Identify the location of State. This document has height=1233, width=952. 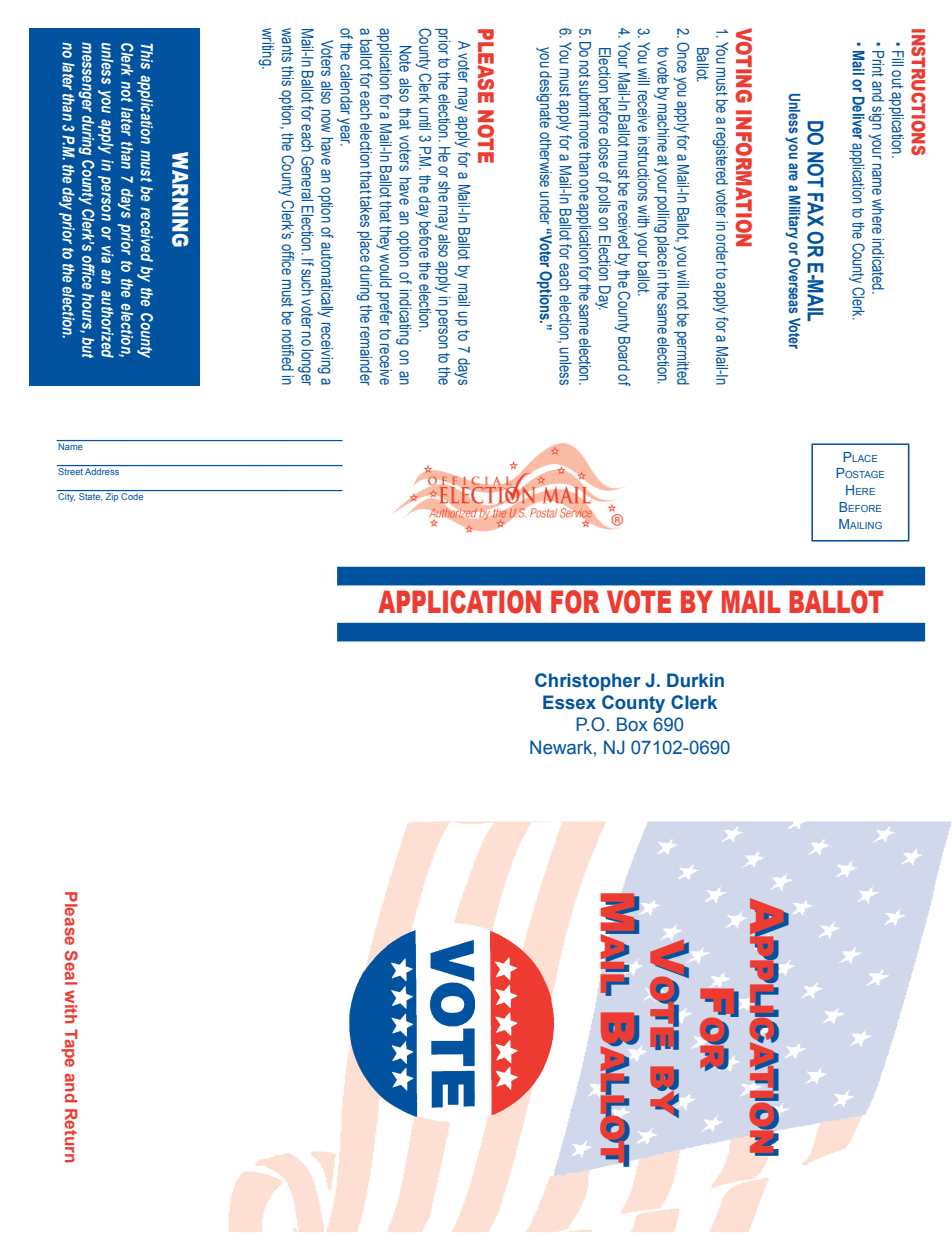
(90, 495).
